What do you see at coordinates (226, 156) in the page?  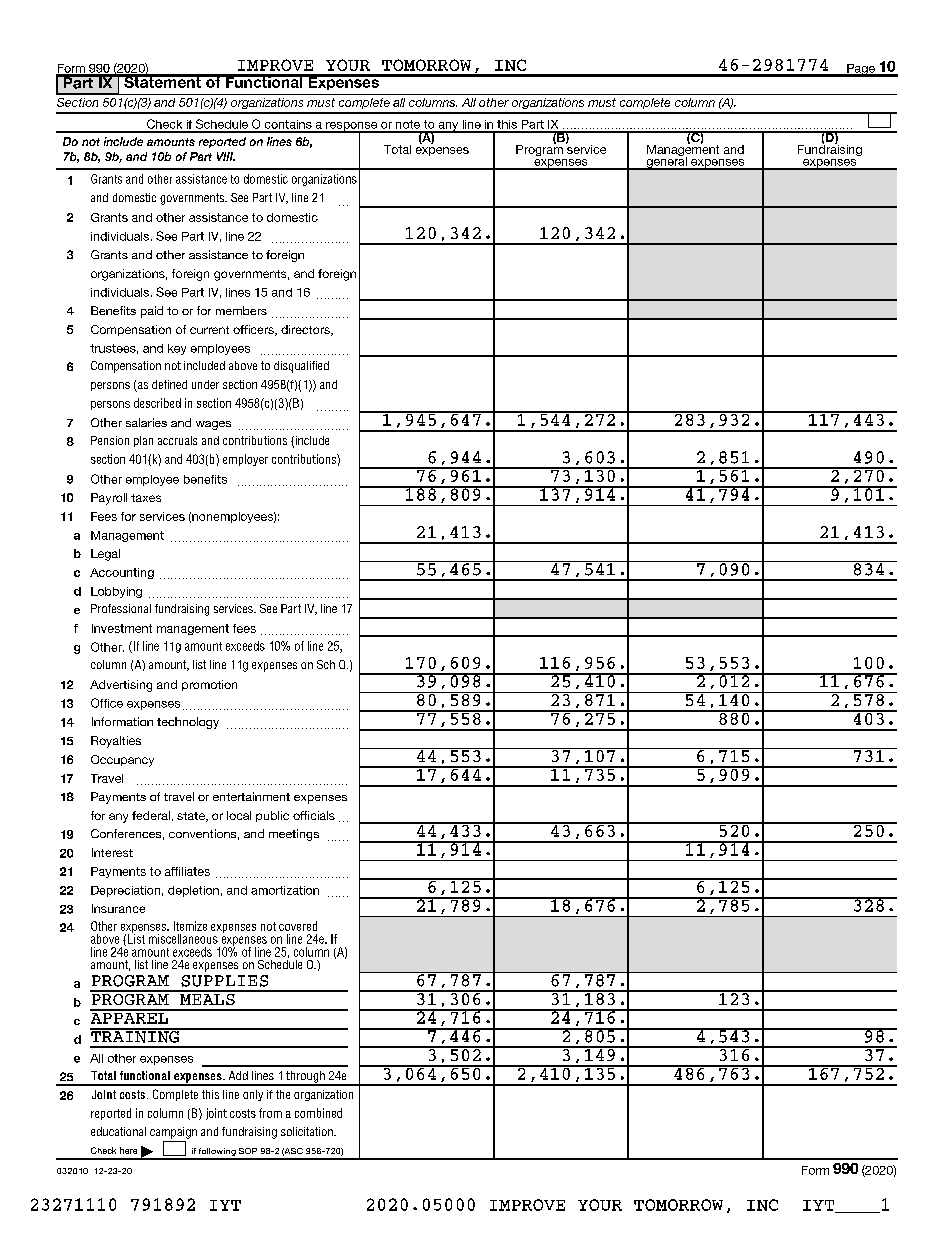 I see `VIII` at bounding box center [226, 156].
